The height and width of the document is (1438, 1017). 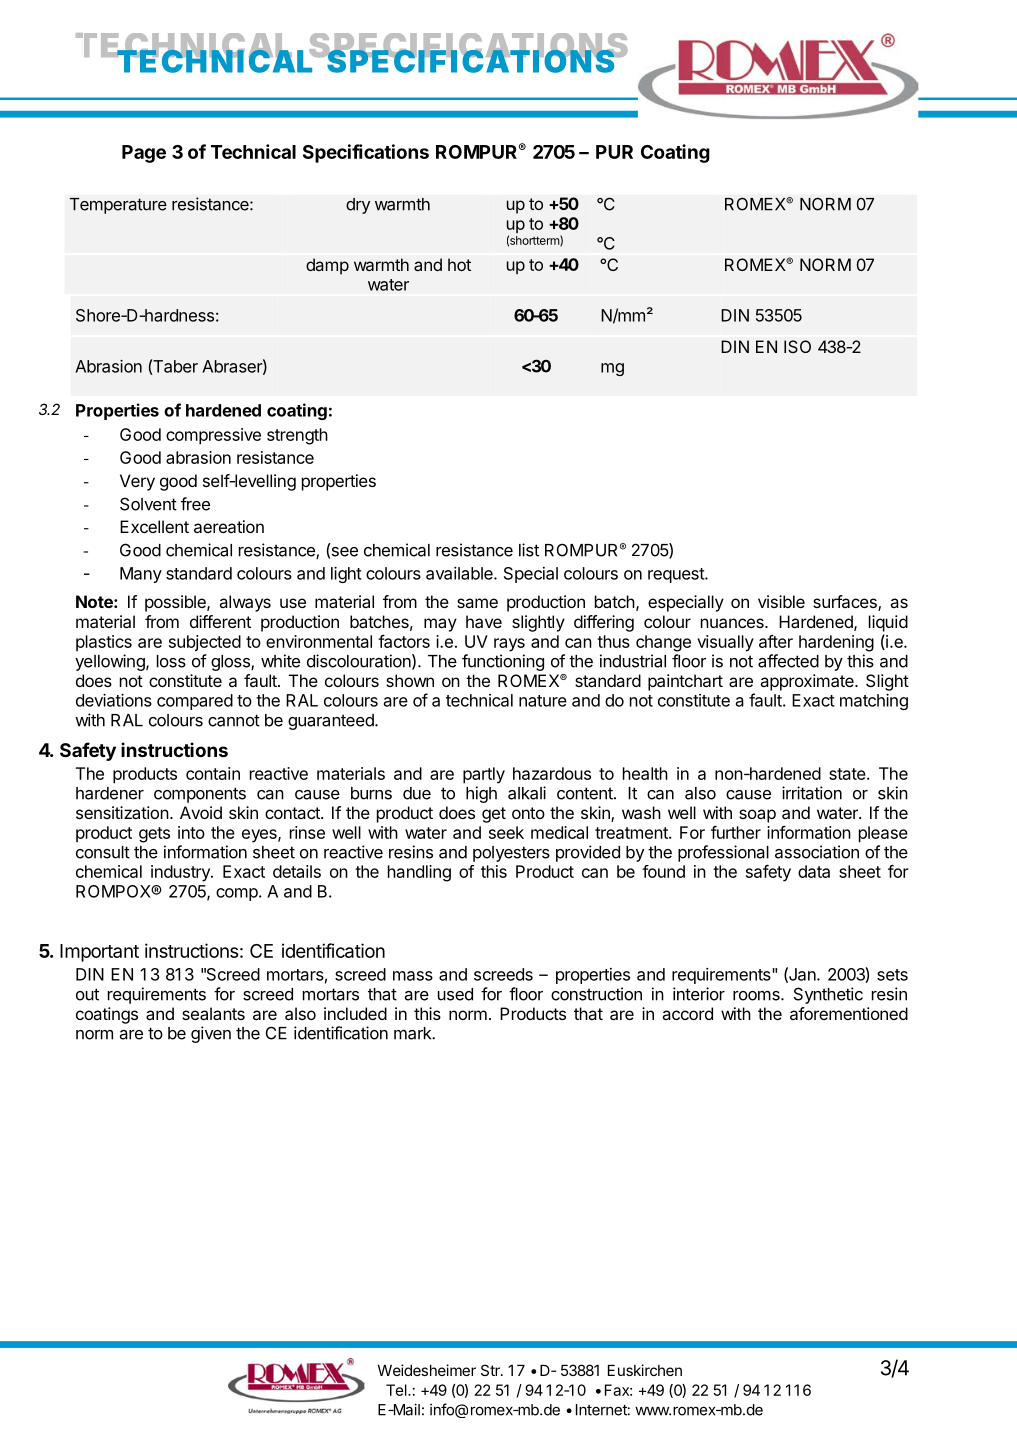 What do you see at coordinates (355, 1013) in the document?
I see `included` at bounding box center [355, 1013].
